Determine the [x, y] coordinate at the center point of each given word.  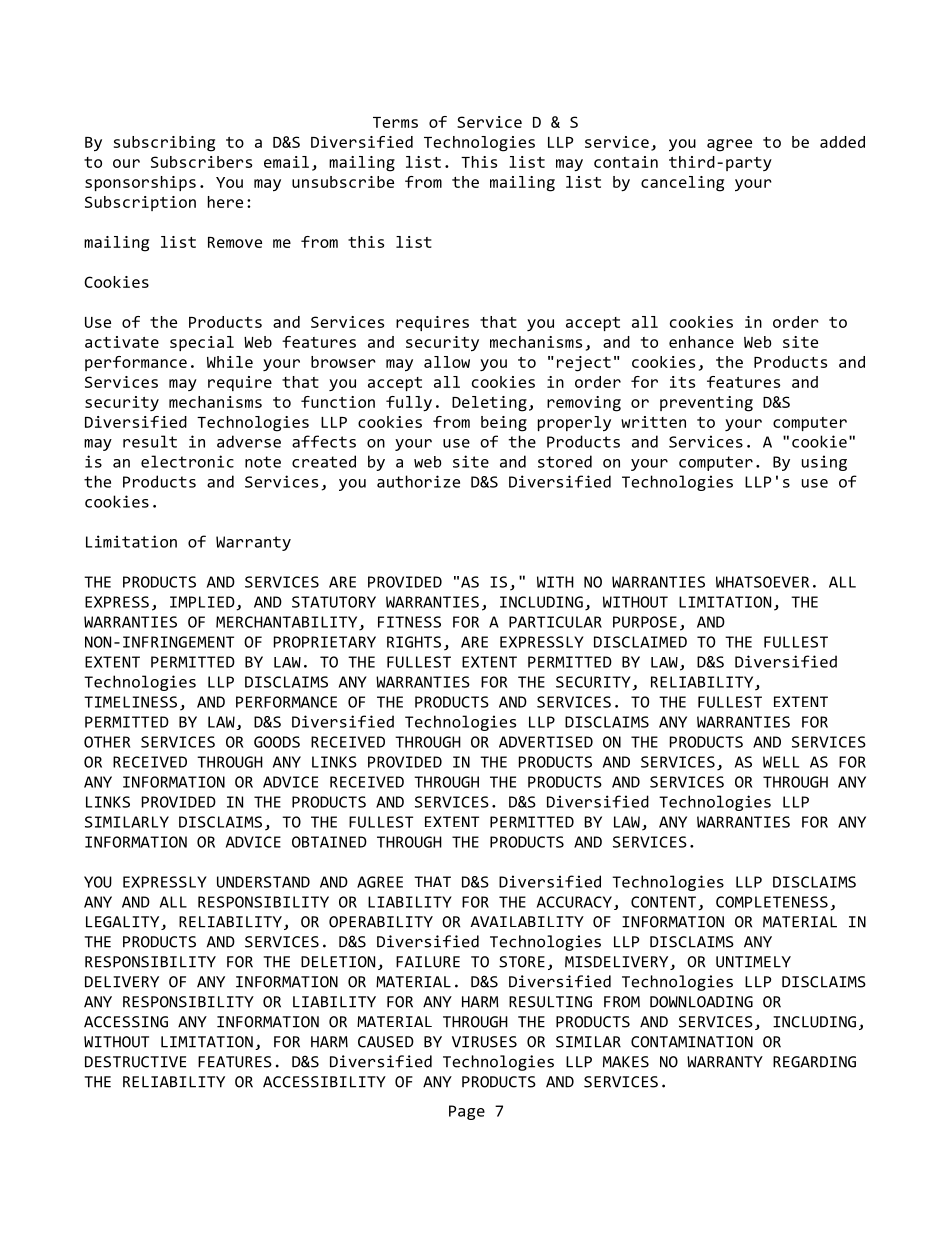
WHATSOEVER [762, 582]
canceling [682, 184]
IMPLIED [203, 603]
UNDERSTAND [263, 882]
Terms [395, 122]
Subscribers [201, 162]
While [230, 362]
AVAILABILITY [527, 921]
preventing [706, 404]
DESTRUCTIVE [135, 1062]
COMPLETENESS [772, 902]
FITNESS [409, 622]
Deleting [489, 404]
